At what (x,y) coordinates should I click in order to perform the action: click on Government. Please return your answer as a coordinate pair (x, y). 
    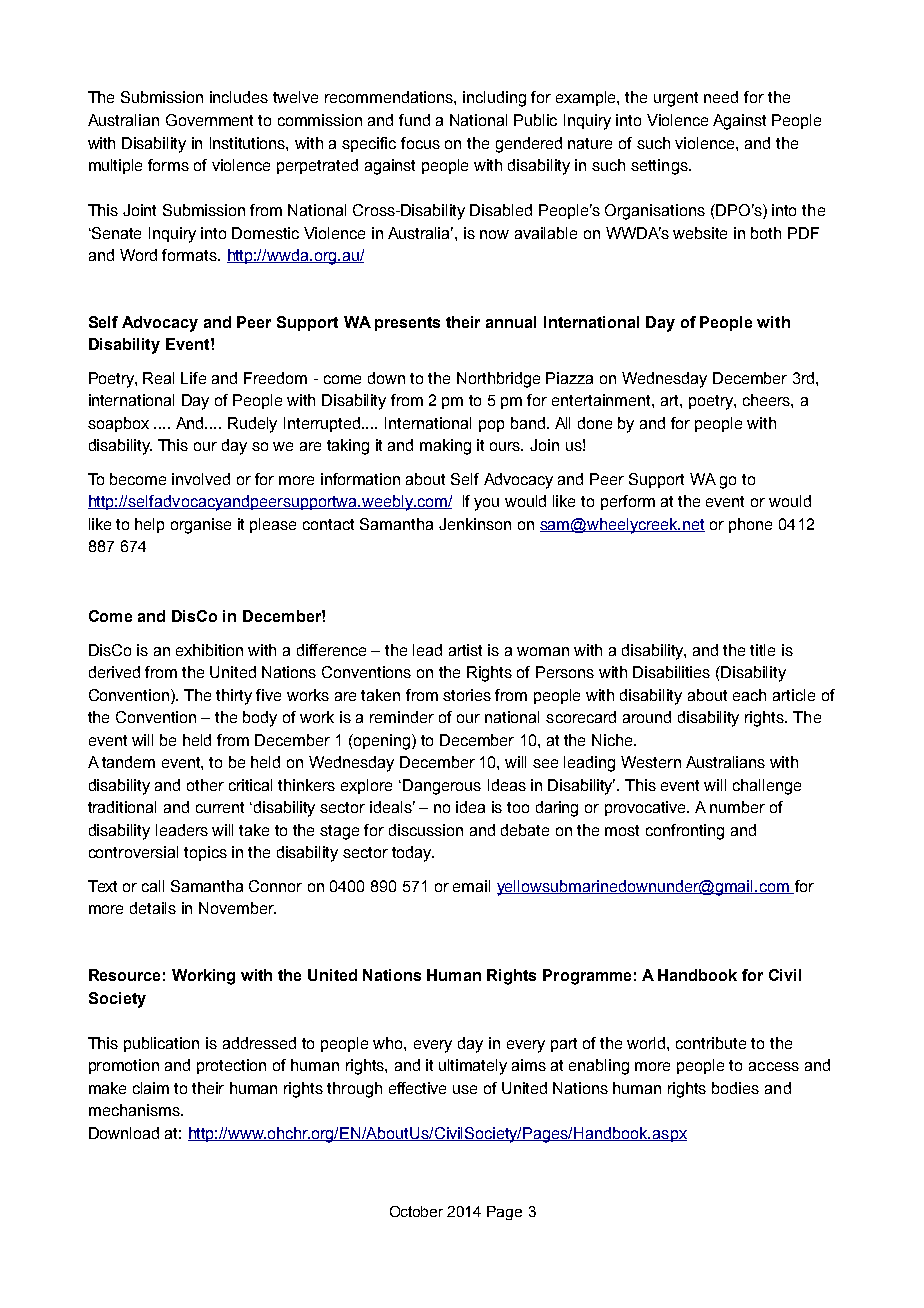
    Looking at the image, I should click on (209, 120).
